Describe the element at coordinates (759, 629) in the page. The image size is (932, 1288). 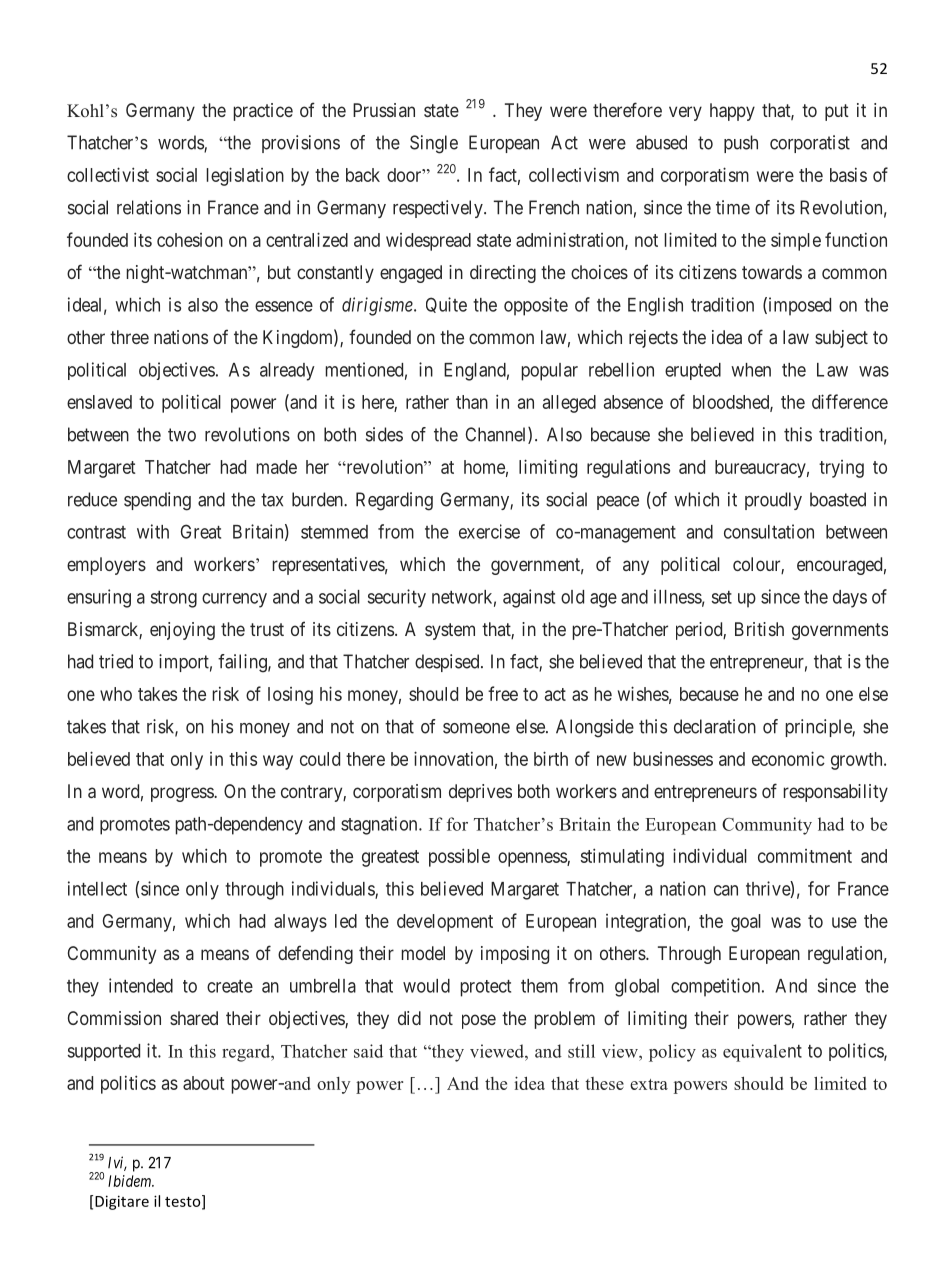
I see `British` at that location.
